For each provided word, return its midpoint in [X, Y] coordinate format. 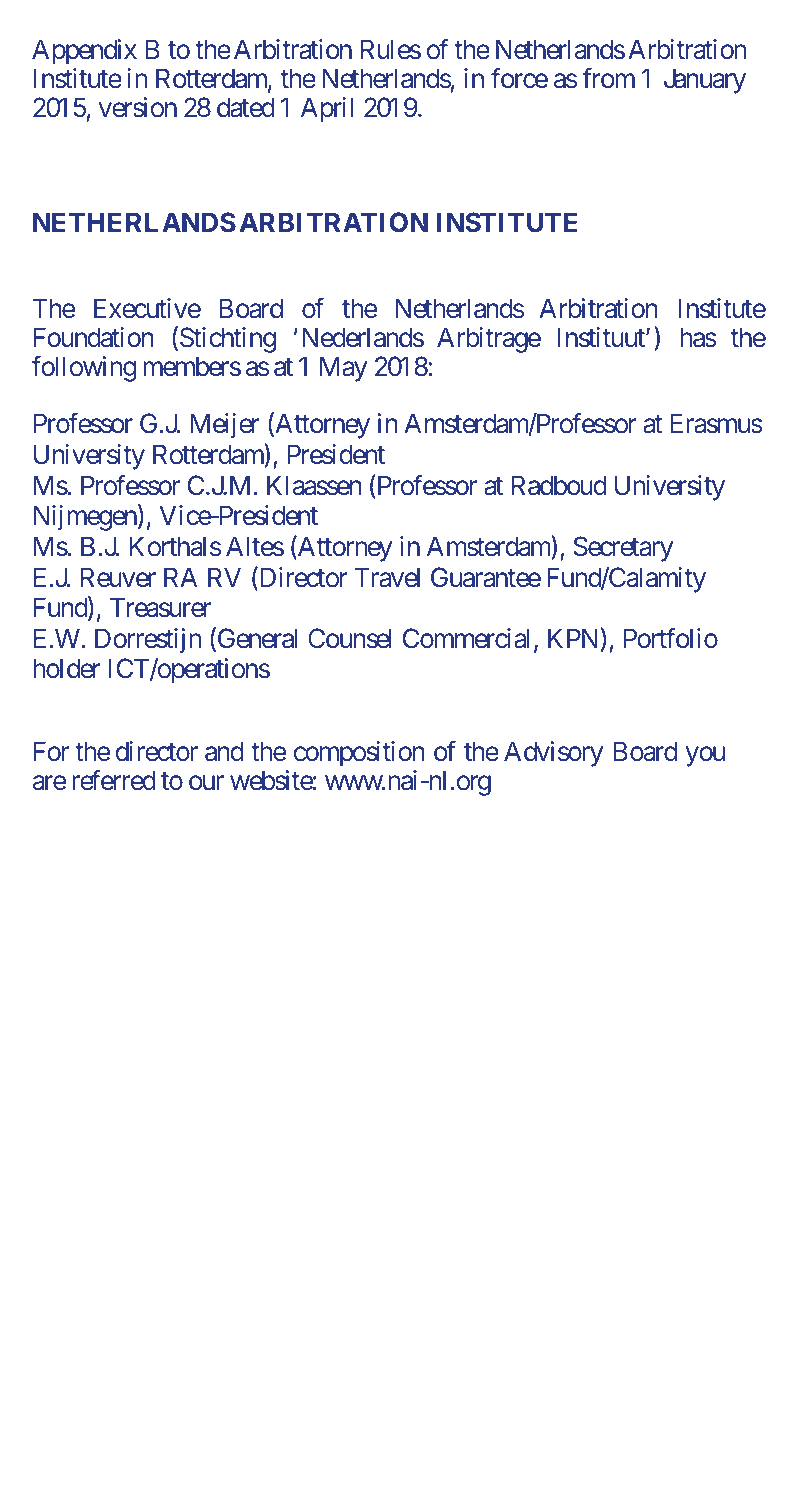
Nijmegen [85, 518]
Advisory [553, 754]
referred [114, 780]
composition [359, 754]
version [138, 107]
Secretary [623, 549]
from [608, 78]
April [327, 110]
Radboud [559, 485]
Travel [387, 577]
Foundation [94, 337]
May [343, 369]
